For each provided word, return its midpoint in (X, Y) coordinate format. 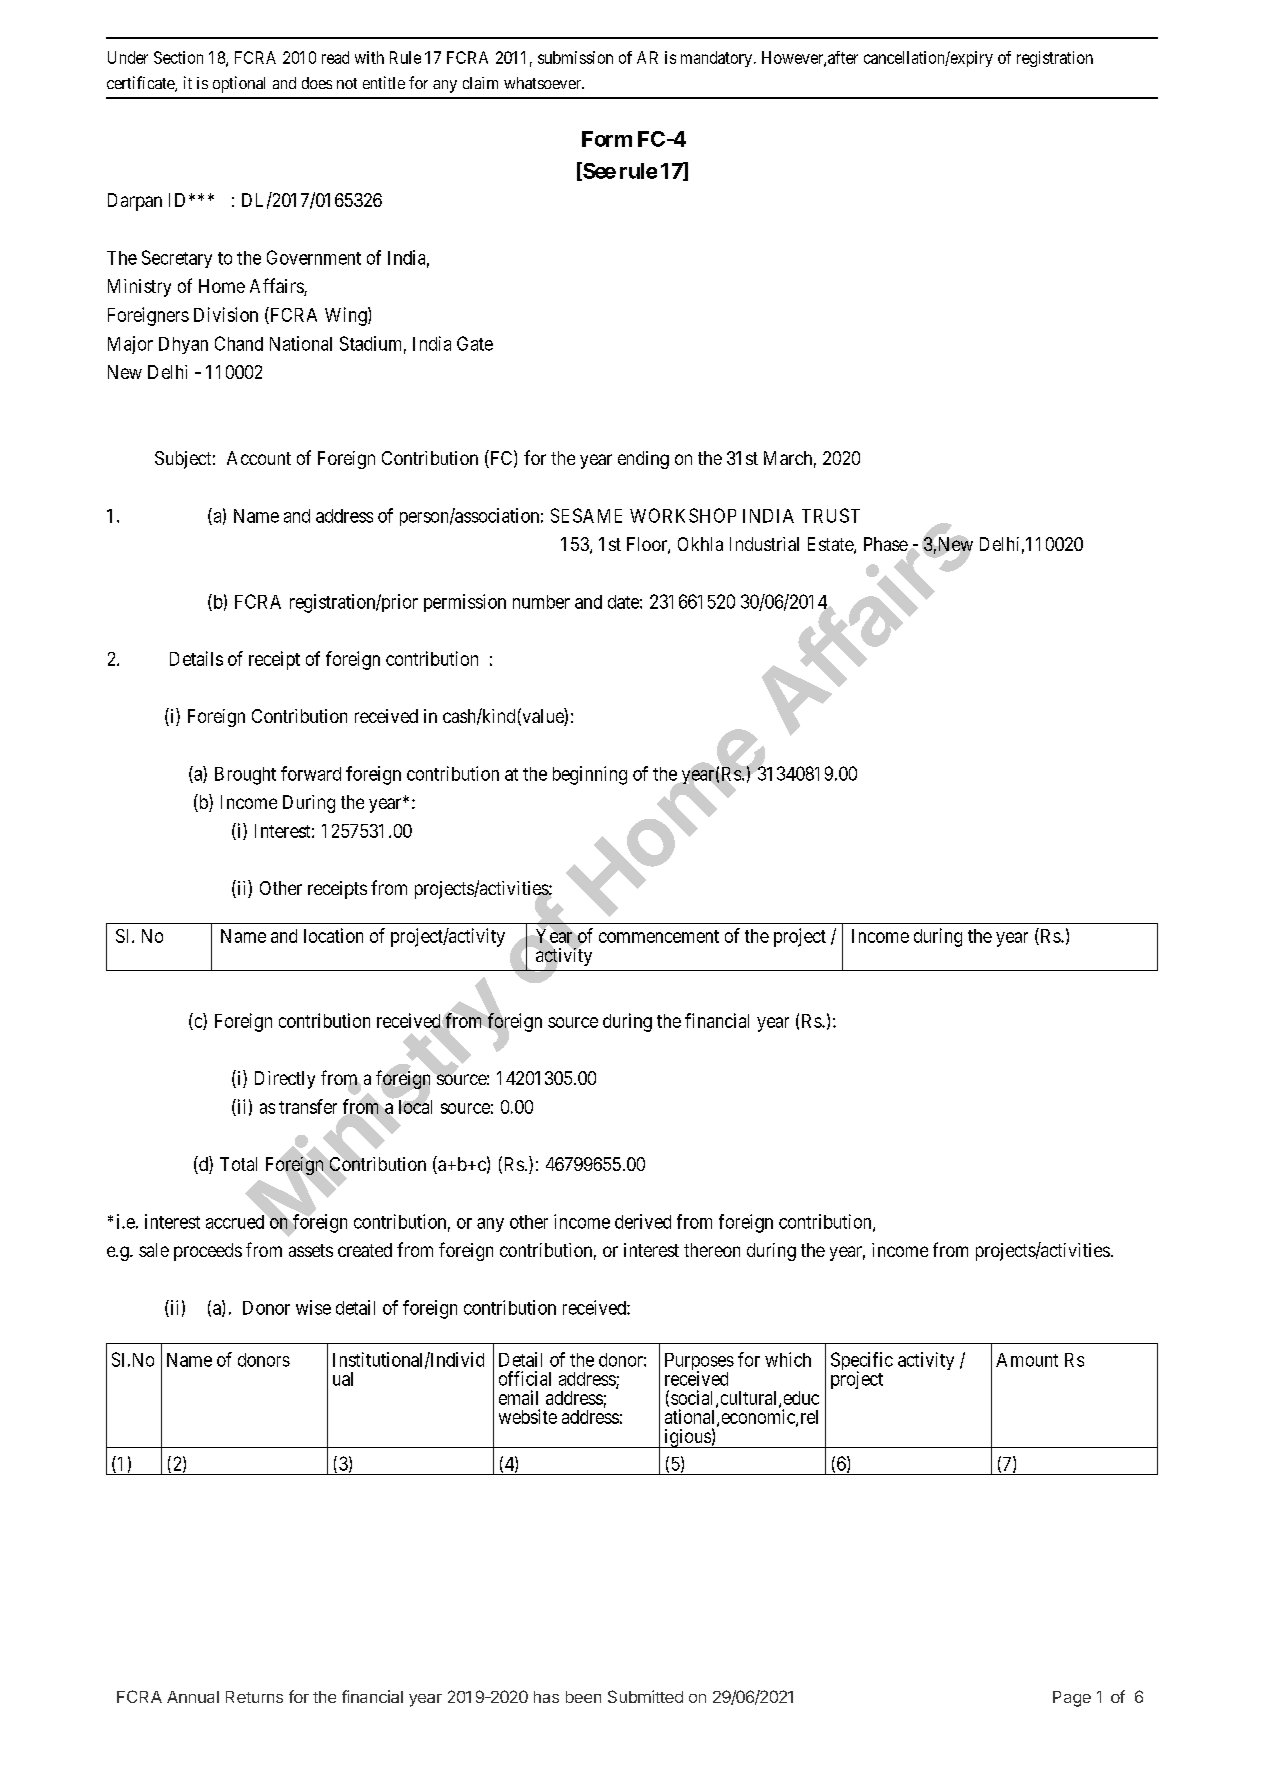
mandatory (718, 59)
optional (239, 84)
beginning (590, 775)
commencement (659, 936)
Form (607, 139)
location (333, 935)
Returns (254, 1697)
